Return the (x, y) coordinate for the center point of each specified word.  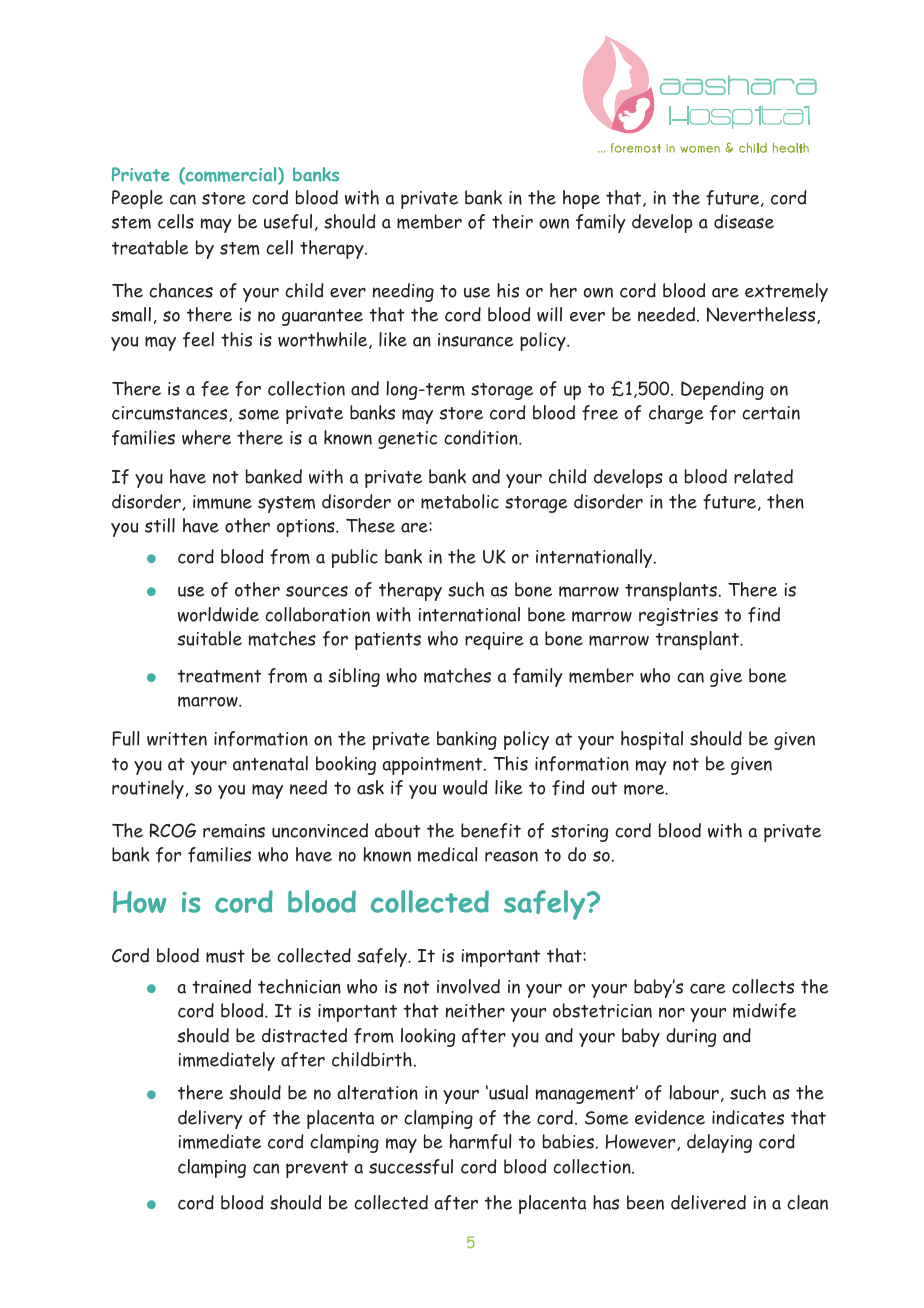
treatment (220, 676)
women (700, 149)
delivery (210, 1119)
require (494, 641)
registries (678, 617)
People (137, 199)
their (512, 221)
